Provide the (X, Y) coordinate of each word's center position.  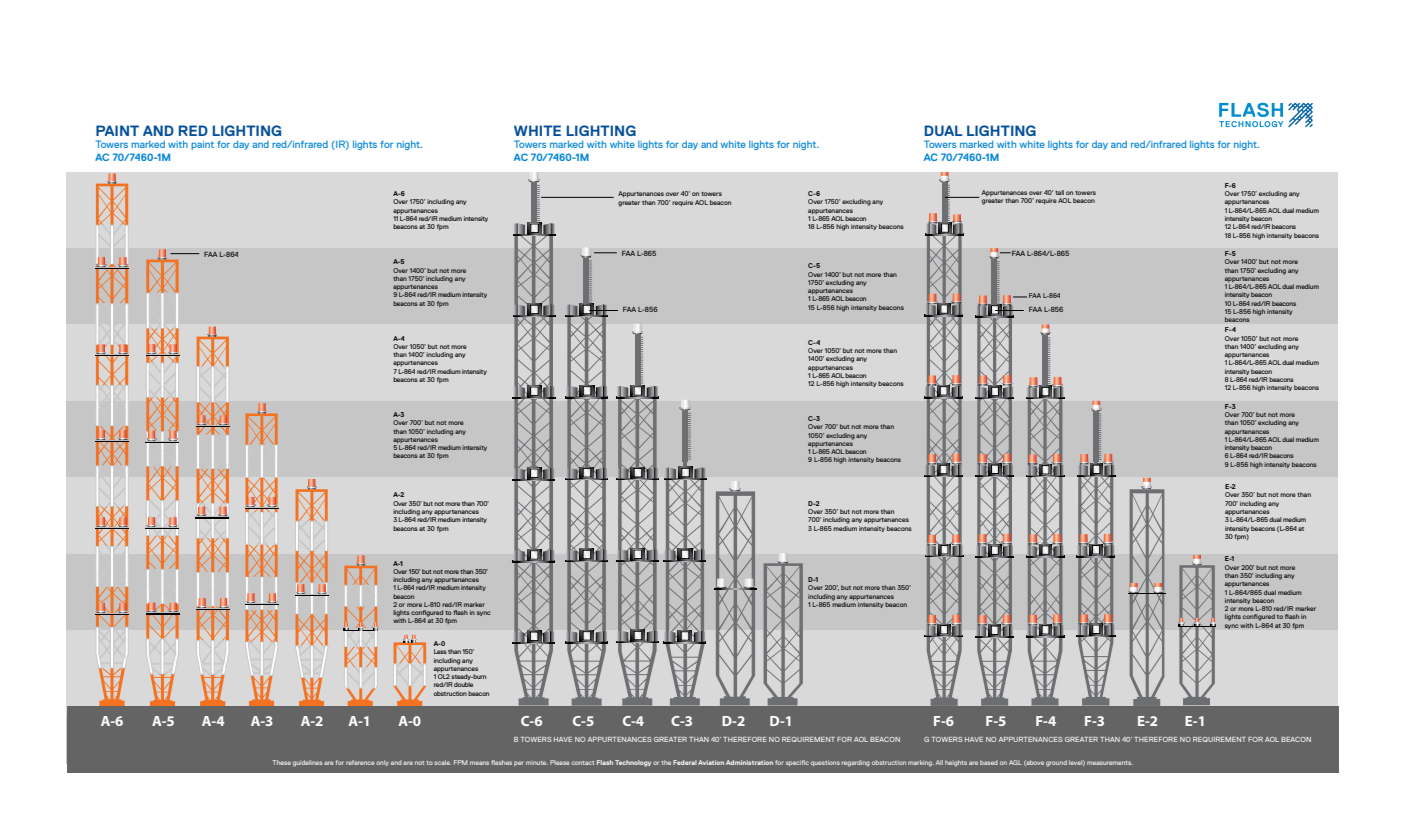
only (382, 763)
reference (360, 762)
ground (1056, 763)
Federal (685, 762)
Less (440, 651)
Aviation (711, 762)
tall (1059, 192)
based (989, 762)
